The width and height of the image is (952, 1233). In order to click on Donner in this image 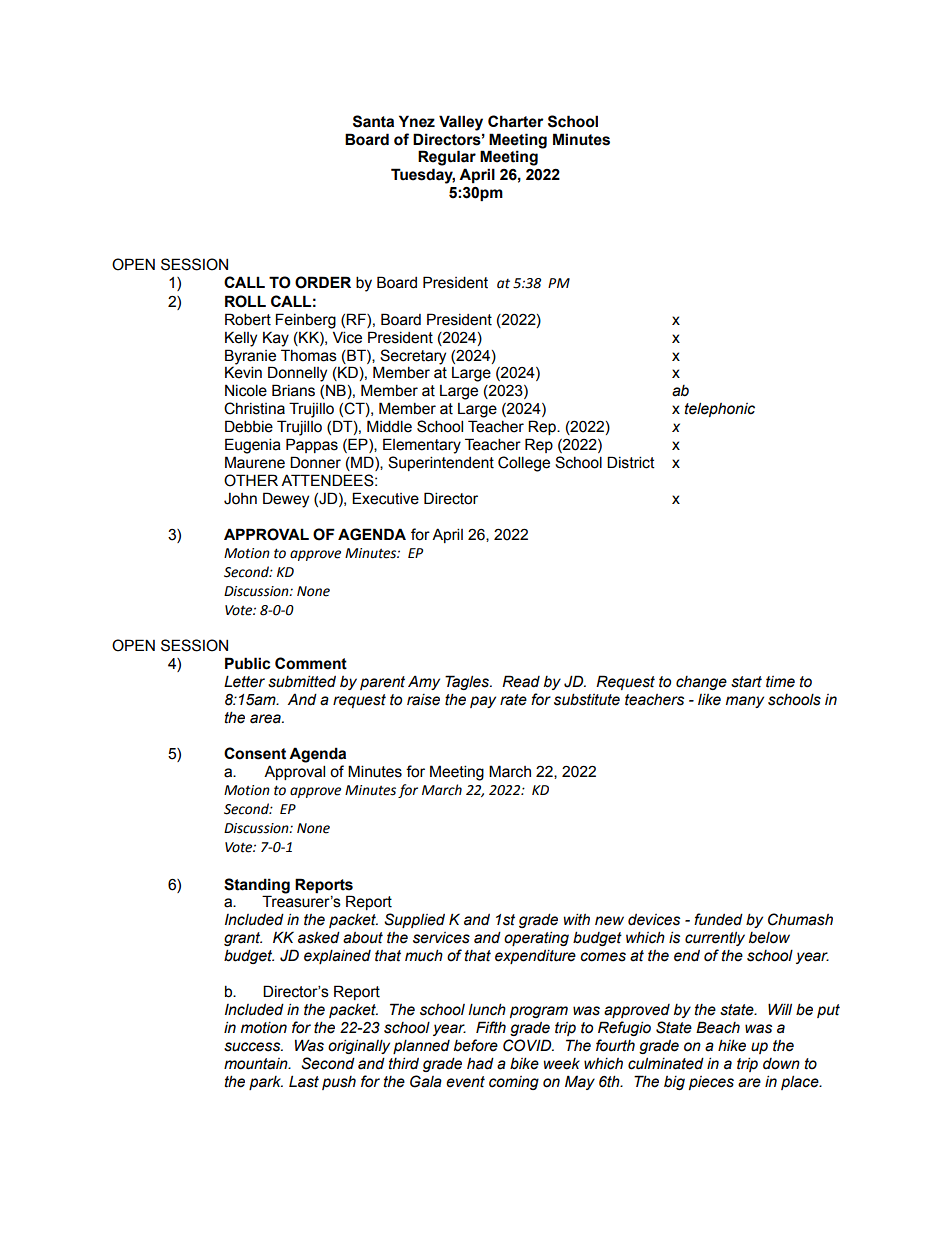, I will do `click(315, 462)`.
